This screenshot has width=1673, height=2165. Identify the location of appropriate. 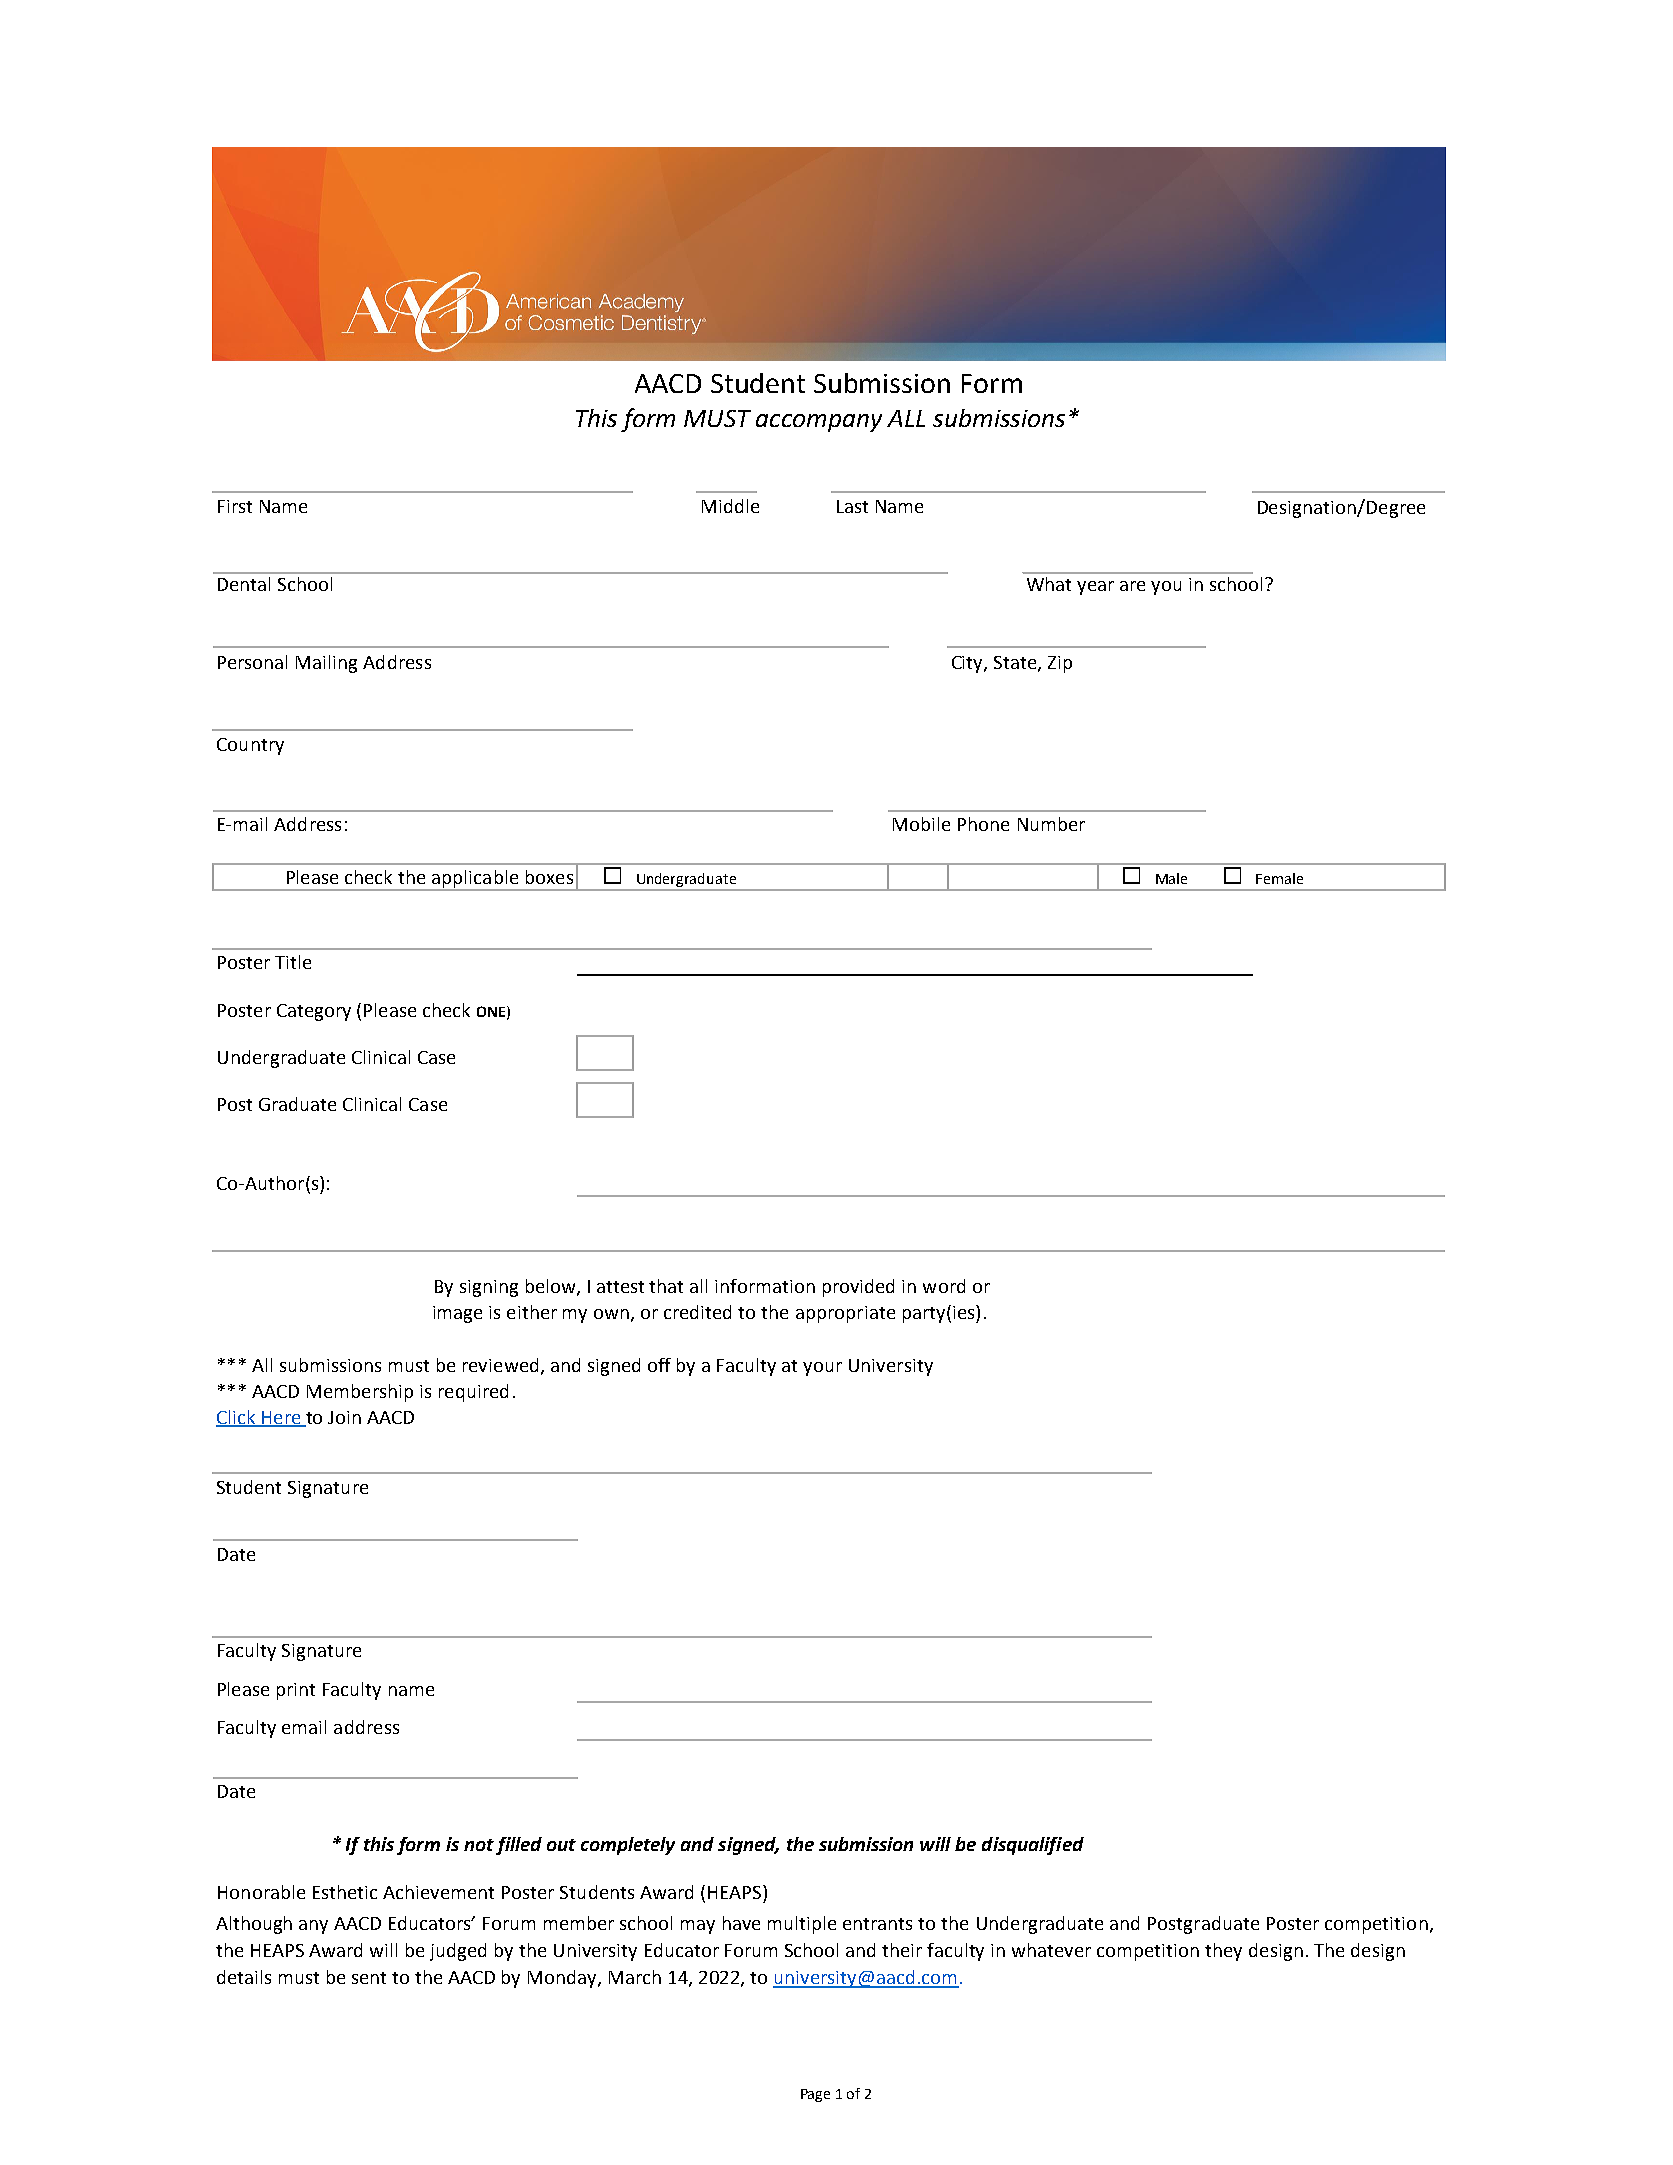
(845, 1314).
